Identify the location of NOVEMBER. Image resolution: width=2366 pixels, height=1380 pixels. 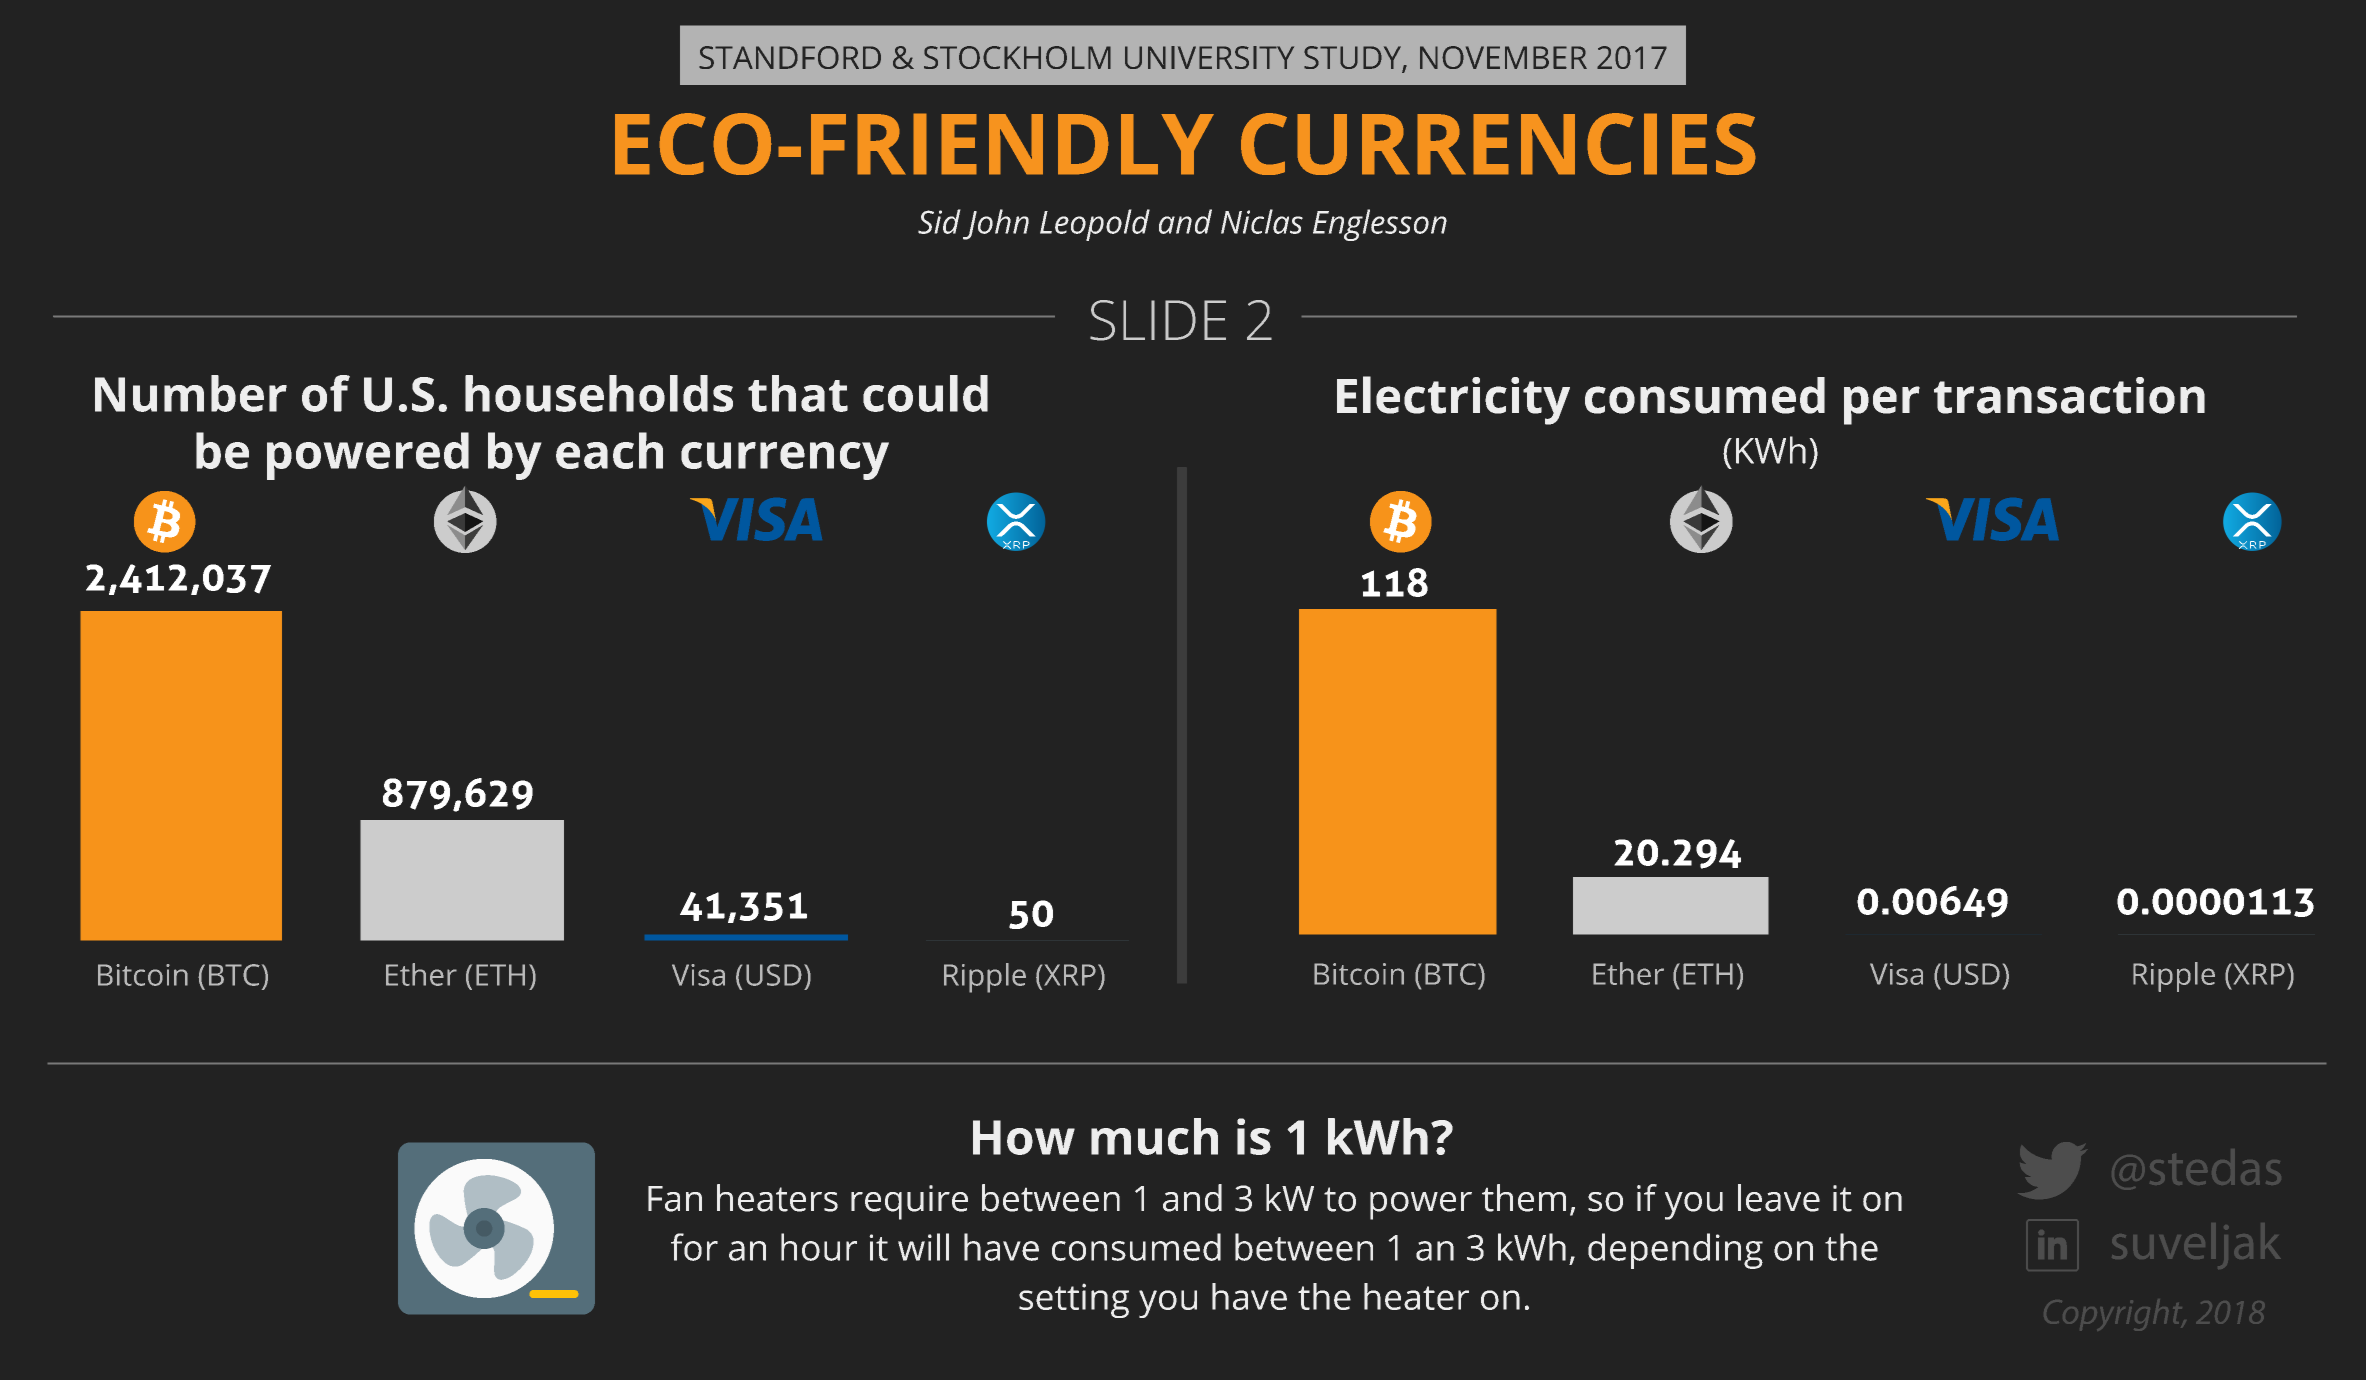
(1503, 57).
